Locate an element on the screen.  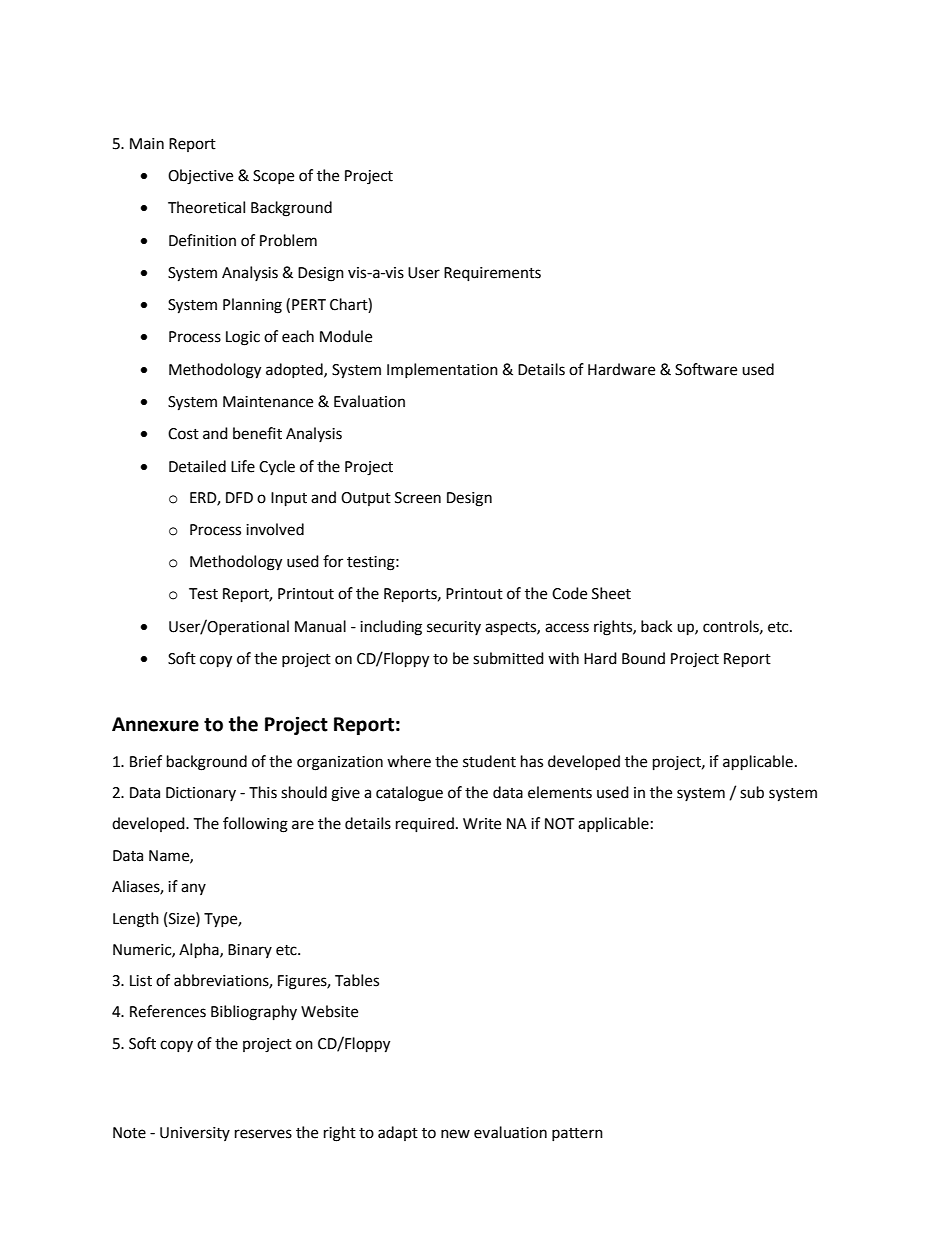
Theoretical is located at coordinates (206, 207).
